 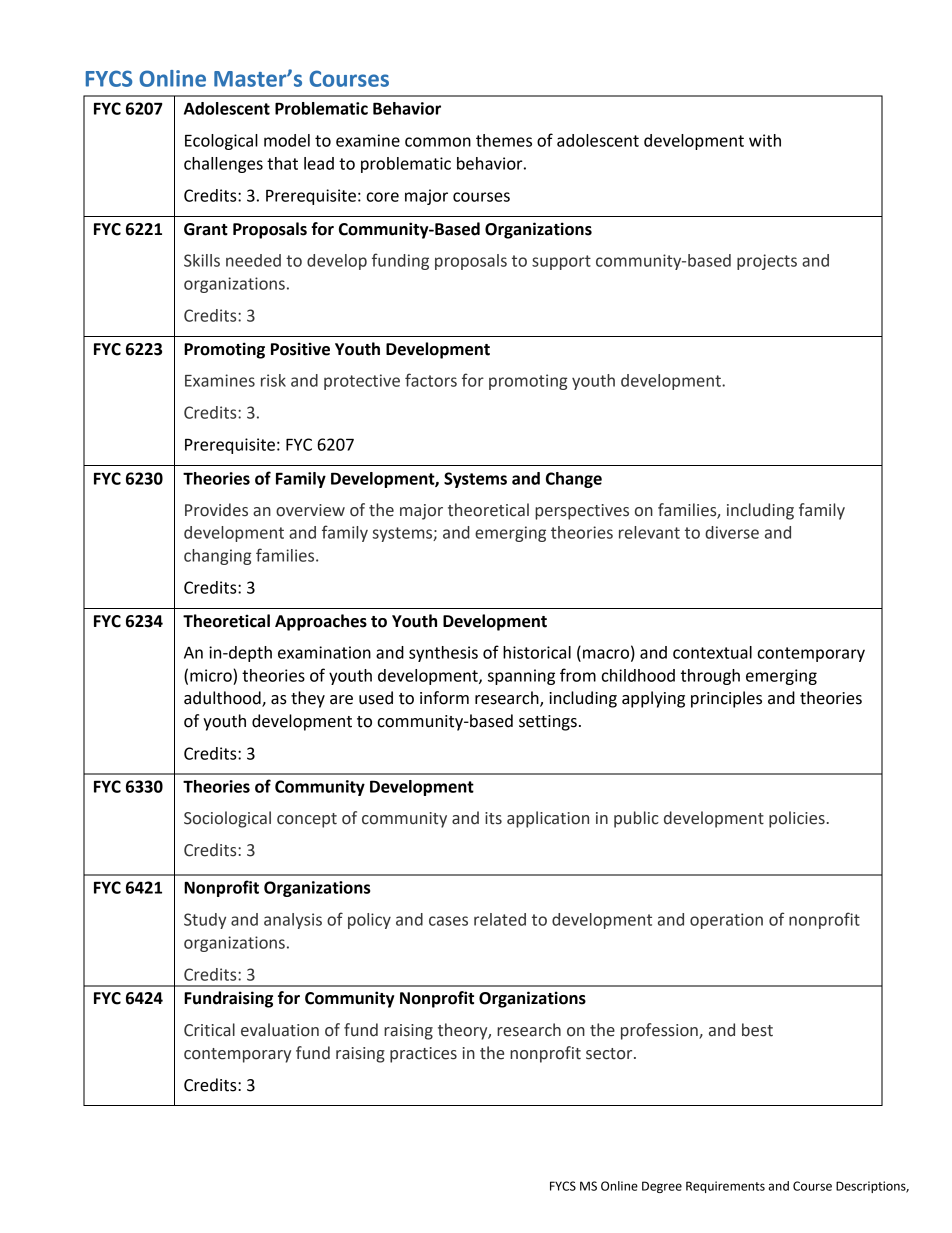 What do you see at coordinates (282, 163) in the screenshot?
I see `that` at bounding box center [282, 163].
